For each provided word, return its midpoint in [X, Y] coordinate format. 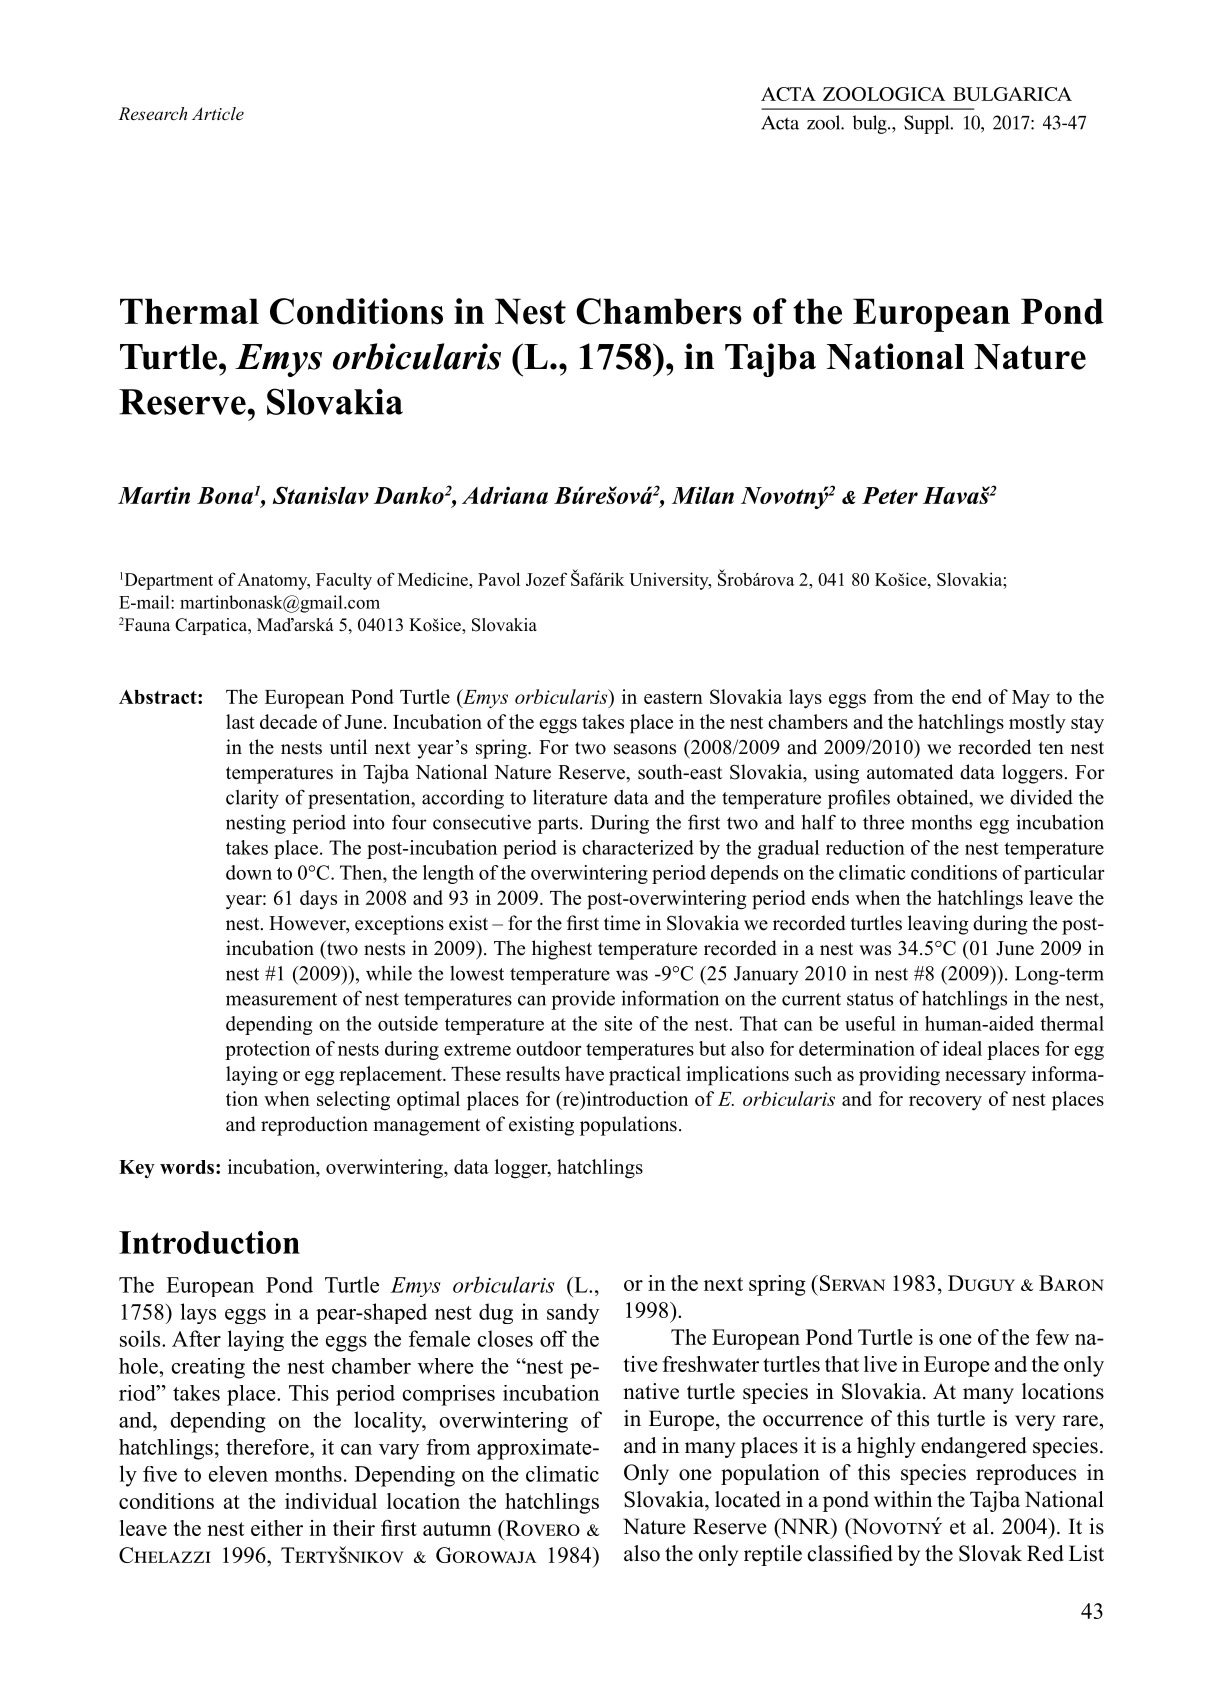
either [277, 1528]
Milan [703, 495]
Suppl [928, 124]
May [1031, 699]
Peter [890, 495]
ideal [962, 1048]
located [748, 1499]
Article [218, 113]
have [584, 1073]
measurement [281, 999]
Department [167, 581]
